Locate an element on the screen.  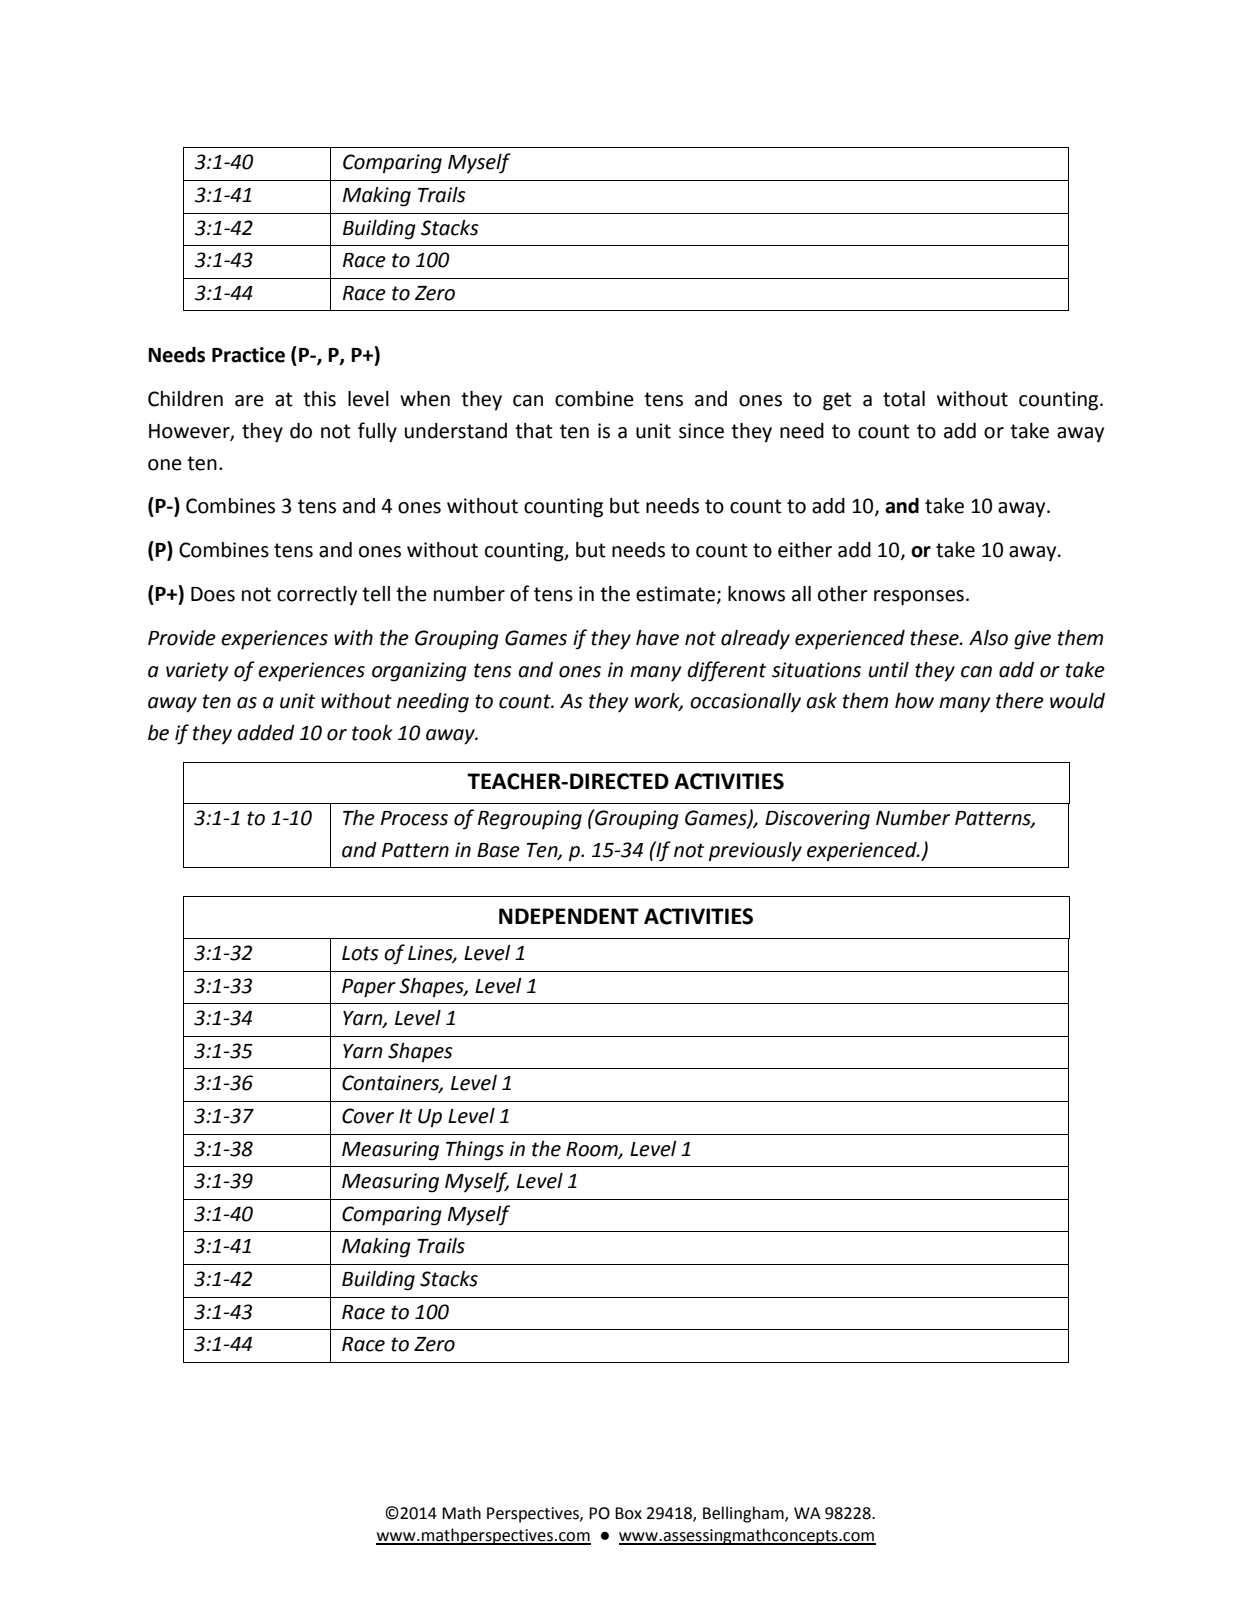
since is located at coordinates (701, 431).
